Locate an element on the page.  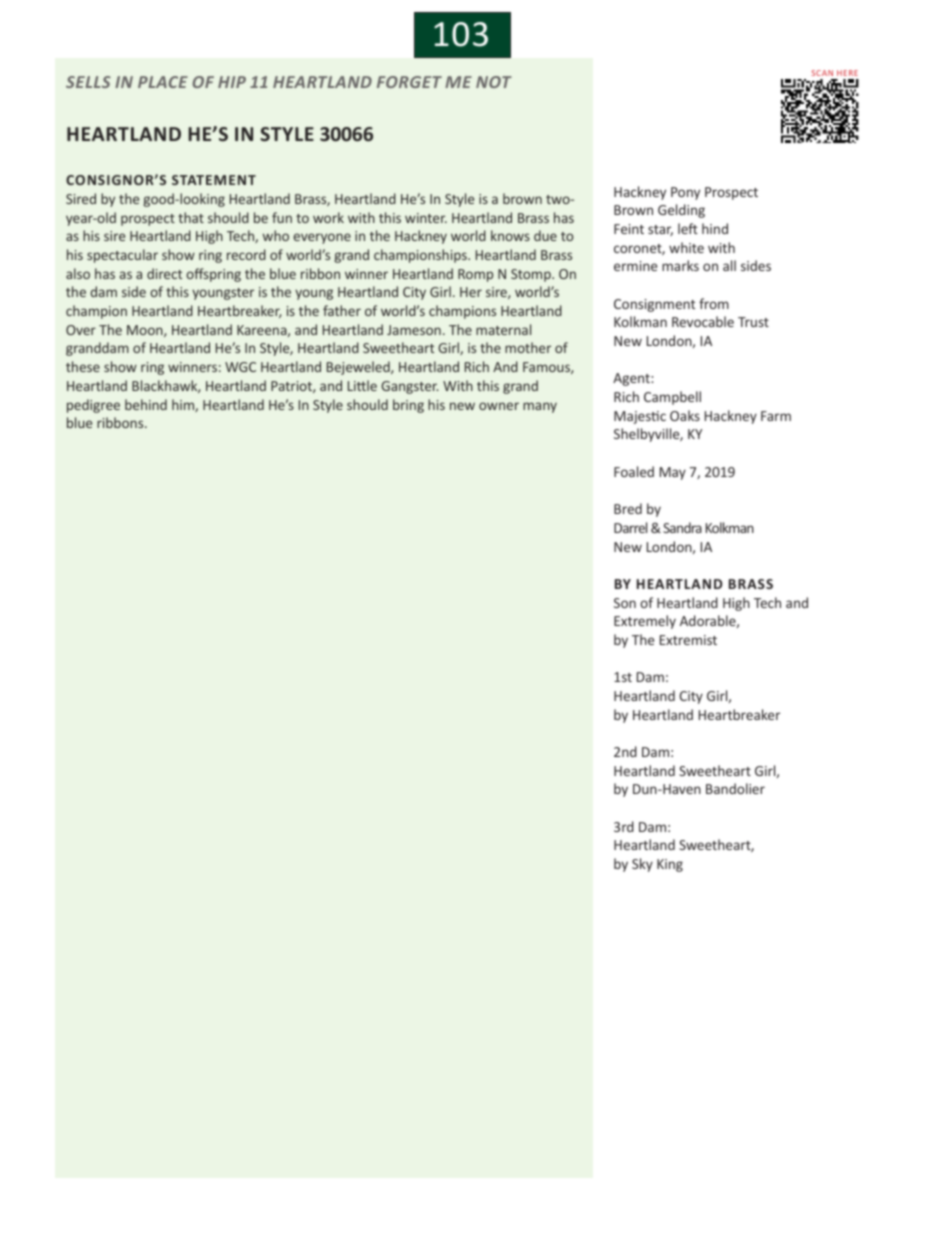
pedigree is located at coordinates (93, 406).
